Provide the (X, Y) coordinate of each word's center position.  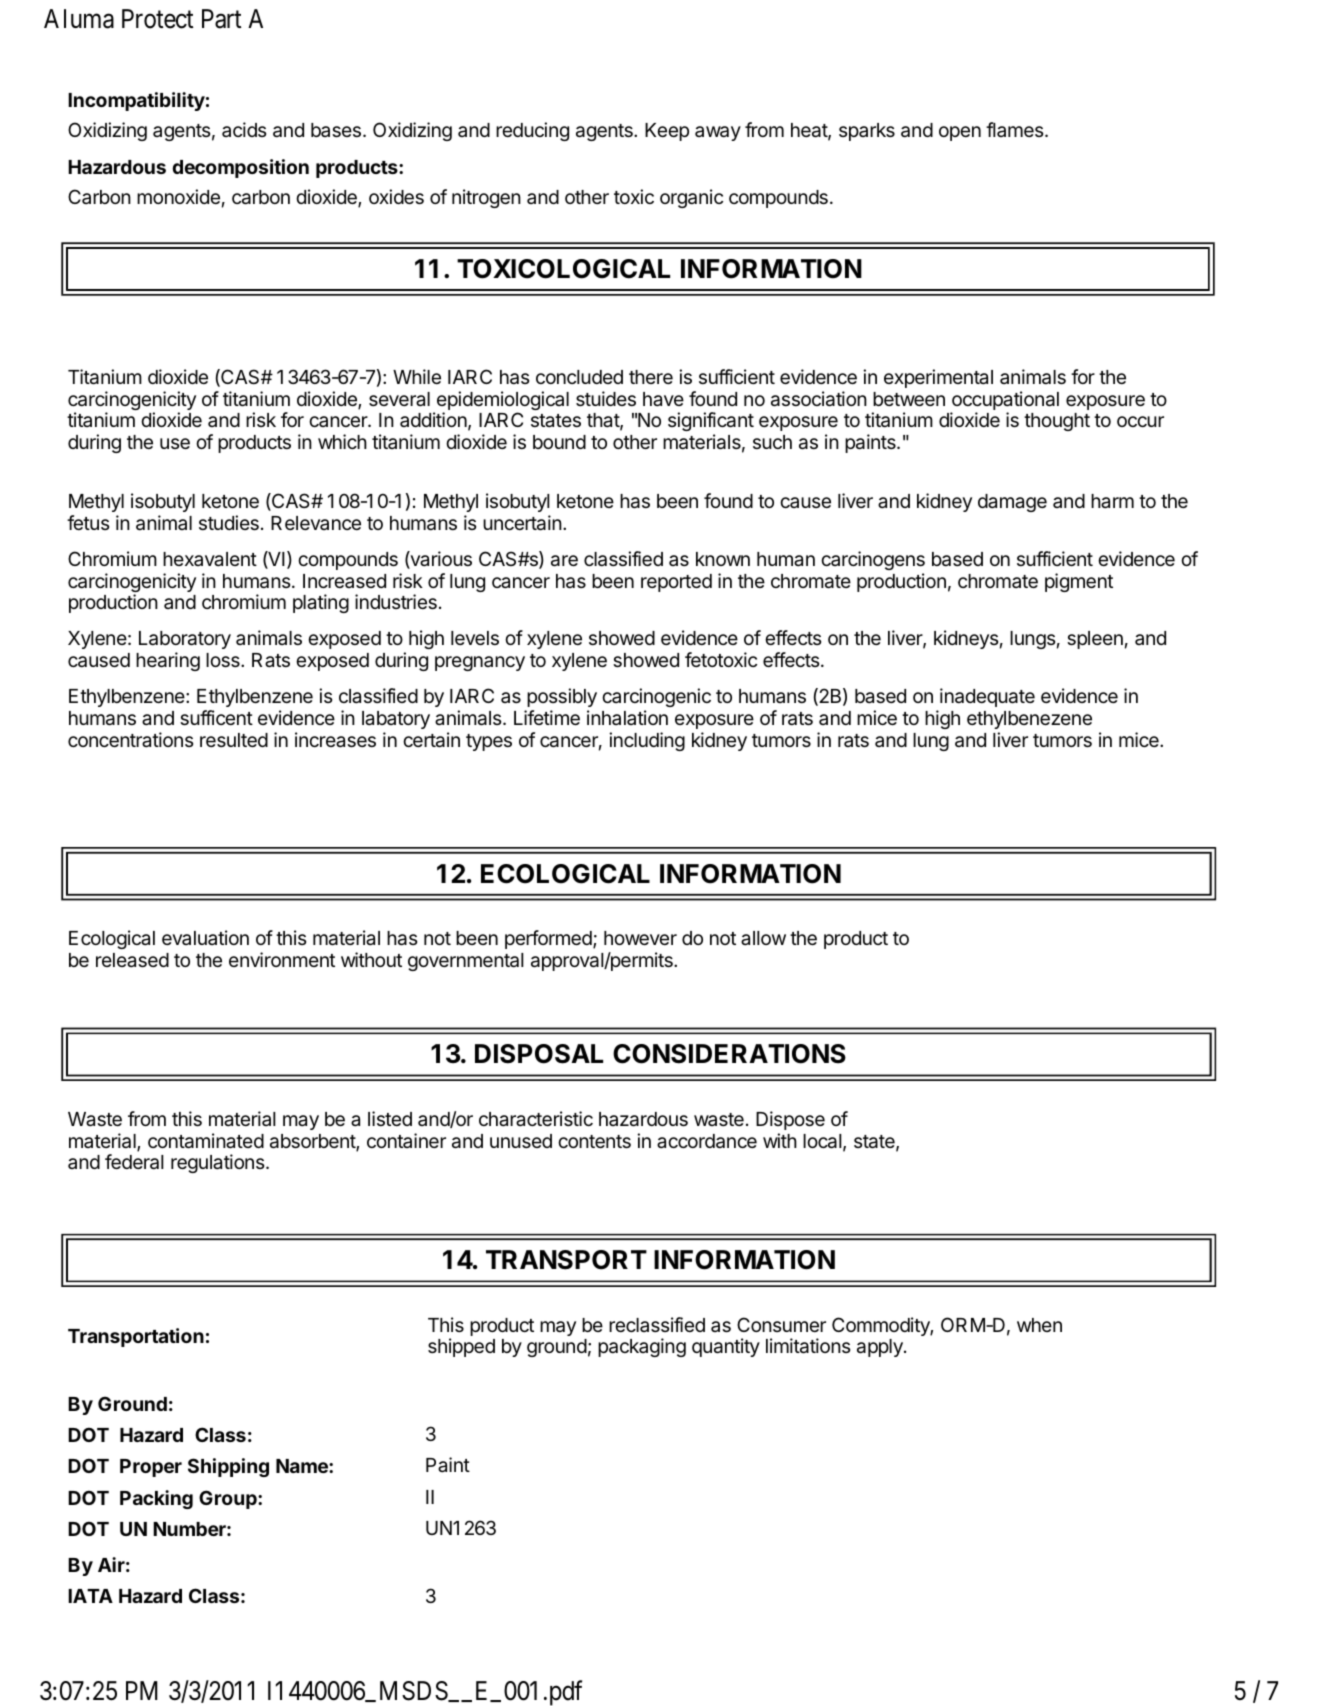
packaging (642, 1347)
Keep (667, 132)
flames (1016, 129)
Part (221, 19)
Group (229, 1499)
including (647, 741)
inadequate (987, 697)
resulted (234, 740)
